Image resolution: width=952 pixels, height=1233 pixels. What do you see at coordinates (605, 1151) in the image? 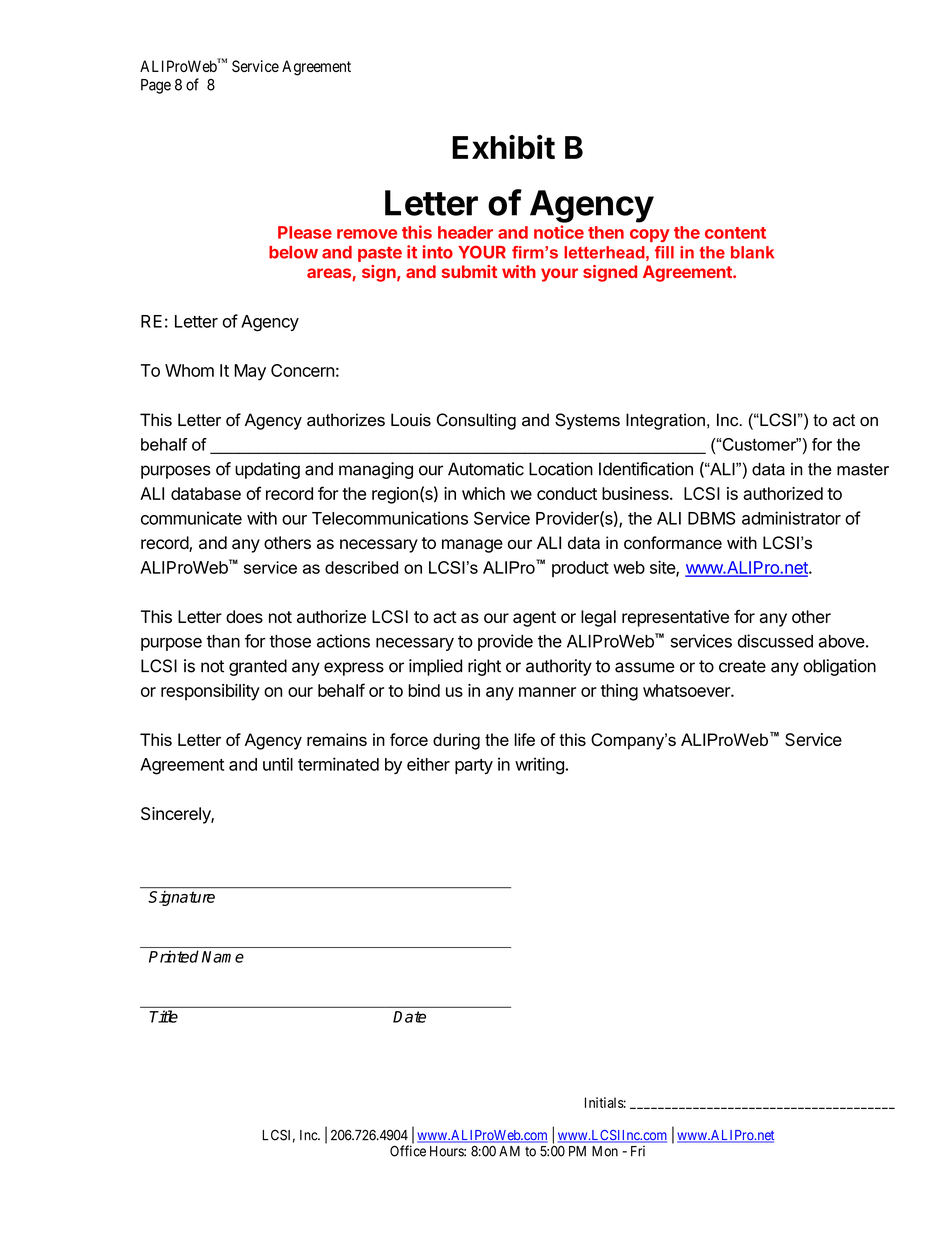
I see `Mon` at bounding box center [605, 1151].
